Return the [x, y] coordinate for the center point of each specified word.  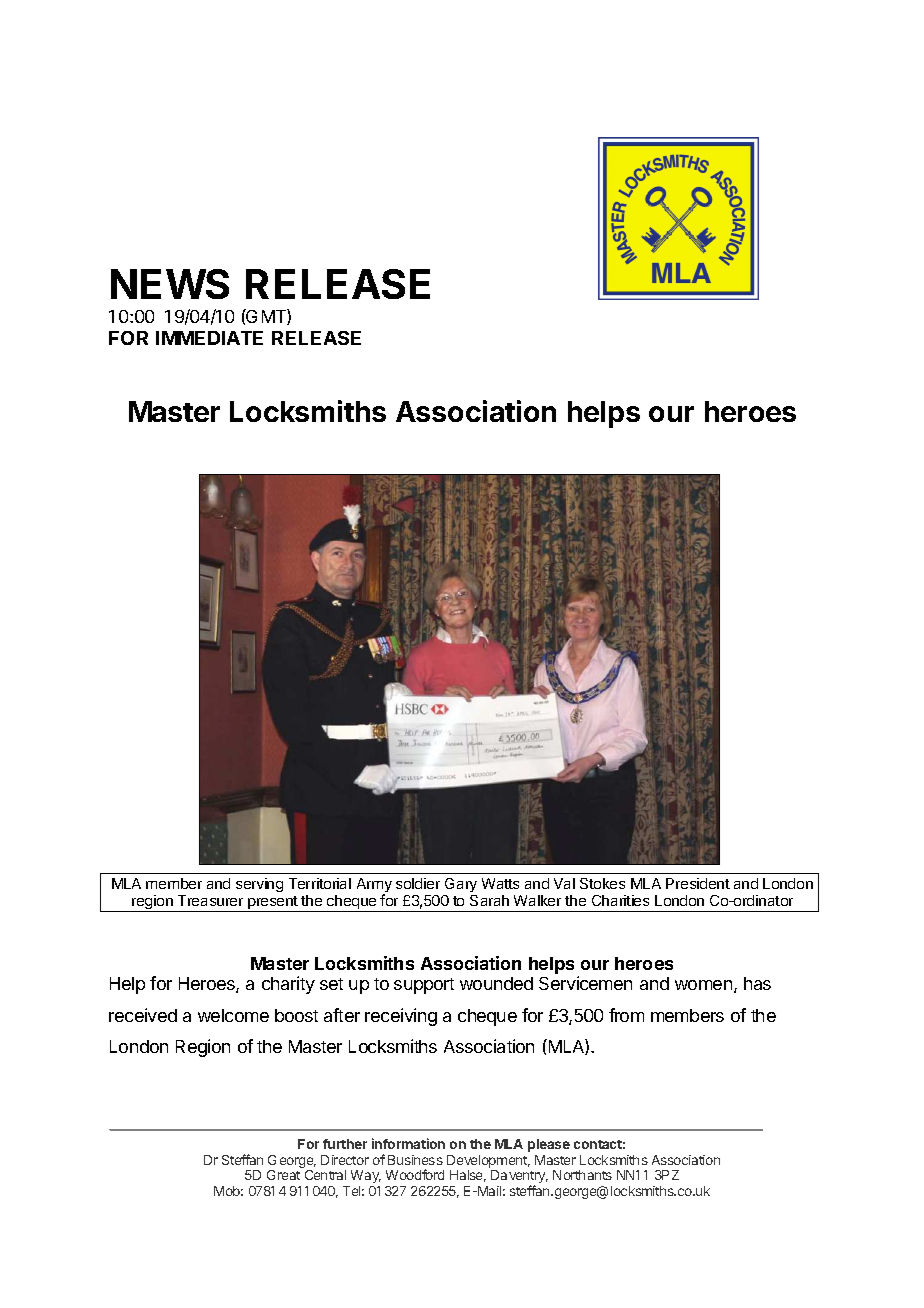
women [703, 985]
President [698, 883]
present [273, 904]
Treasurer [210, 900]
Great [283, 1175]
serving [259, 885]
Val [564, 883]
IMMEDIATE [209, 338]
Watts [500, 883]
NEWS [170, 284]
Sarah [489, 900]
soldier [418, 883]
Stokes [602, 883]
